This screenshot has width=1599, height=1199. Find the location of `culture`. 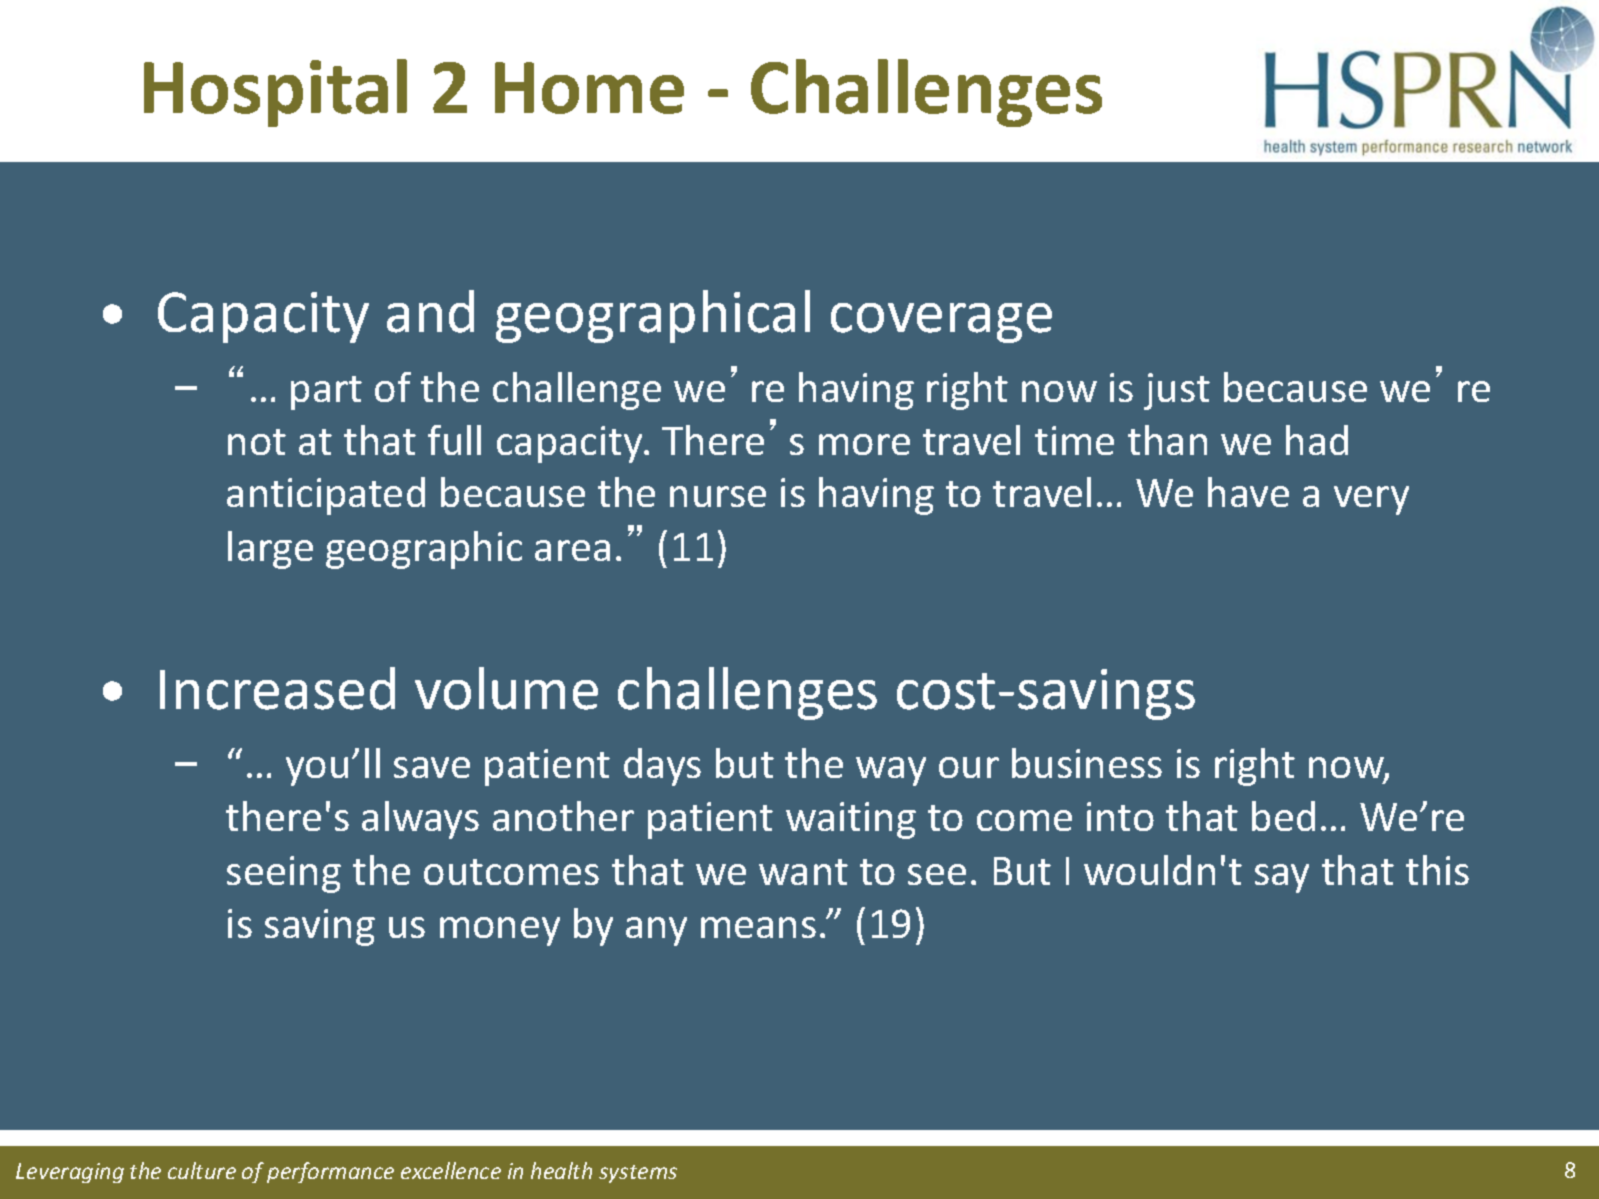

culture is located at coordinates (202, 1170).
